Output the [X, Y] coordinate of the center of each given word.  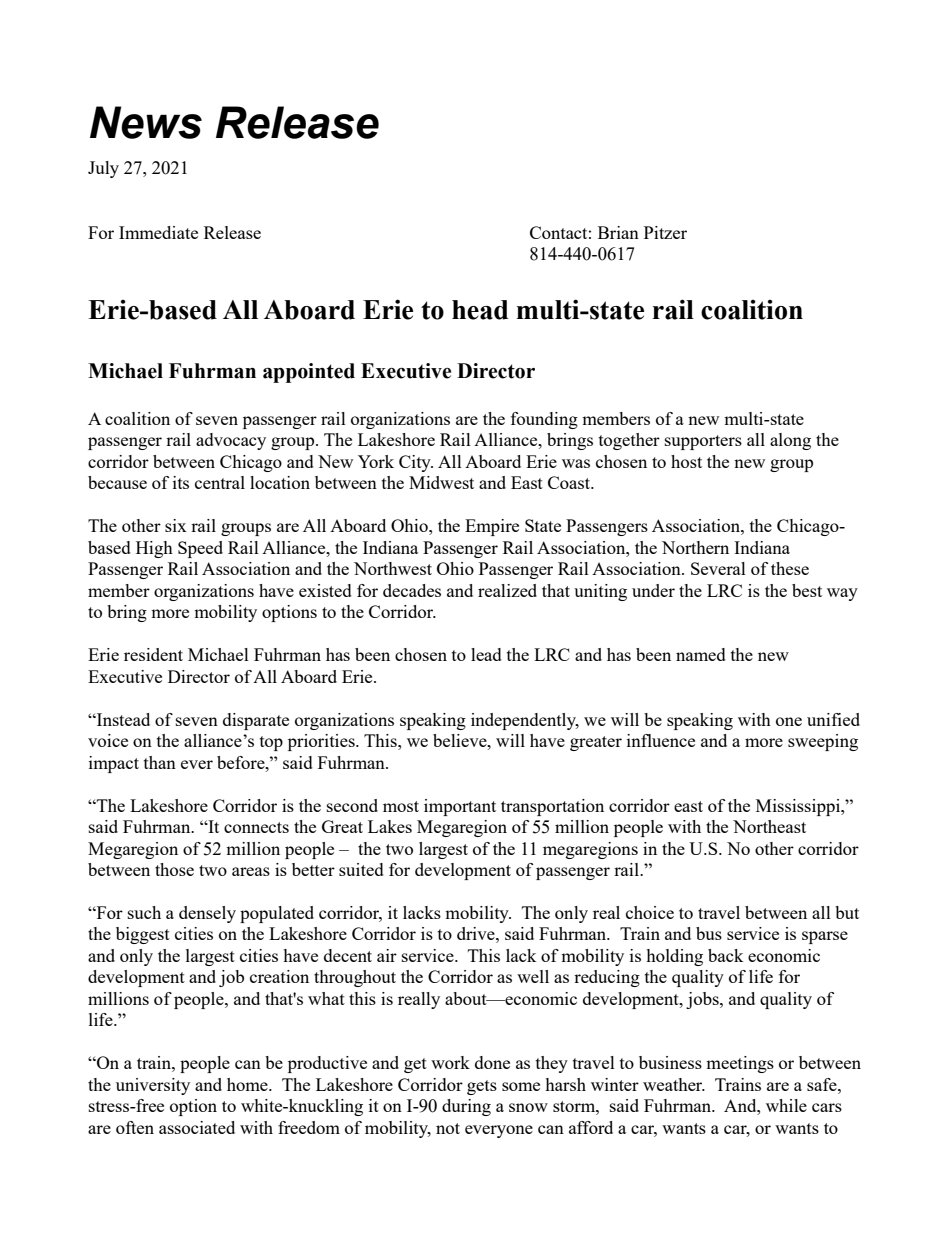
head [480, 310]
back [726, 955]
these [790, 568]
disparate [256, 721]
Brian [618, 232]
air [387, 955]
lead [486, 654]
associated [197, 1127]
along [790, 441]
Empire [492, 527]
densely [207, 914]
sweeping [823, 742]
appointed [309, 373]
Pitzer [665, 232]
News [146, 122]
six [176, 525]
